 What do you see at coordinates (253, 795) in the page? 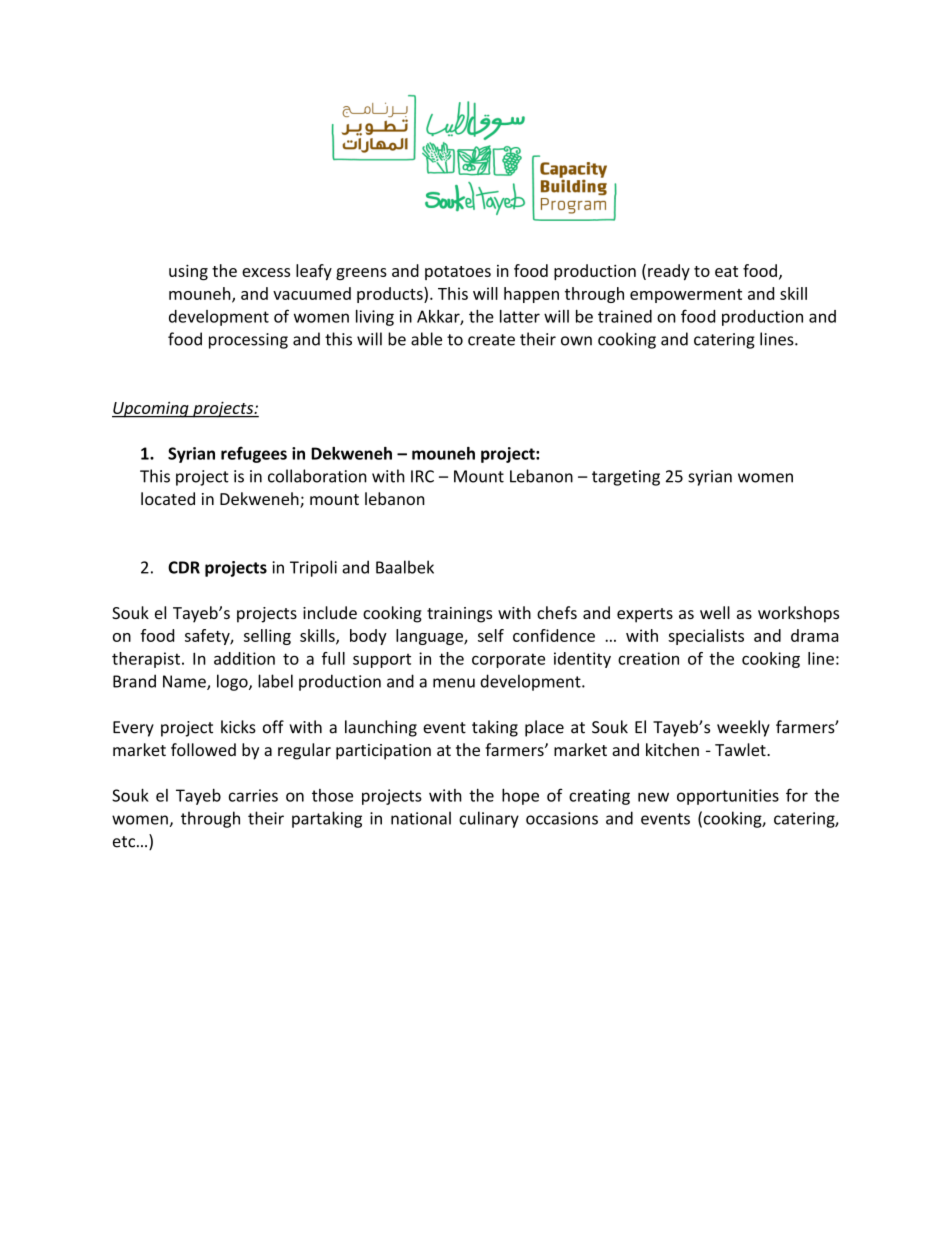
I see `carries` at bounding box center [253, 795].
